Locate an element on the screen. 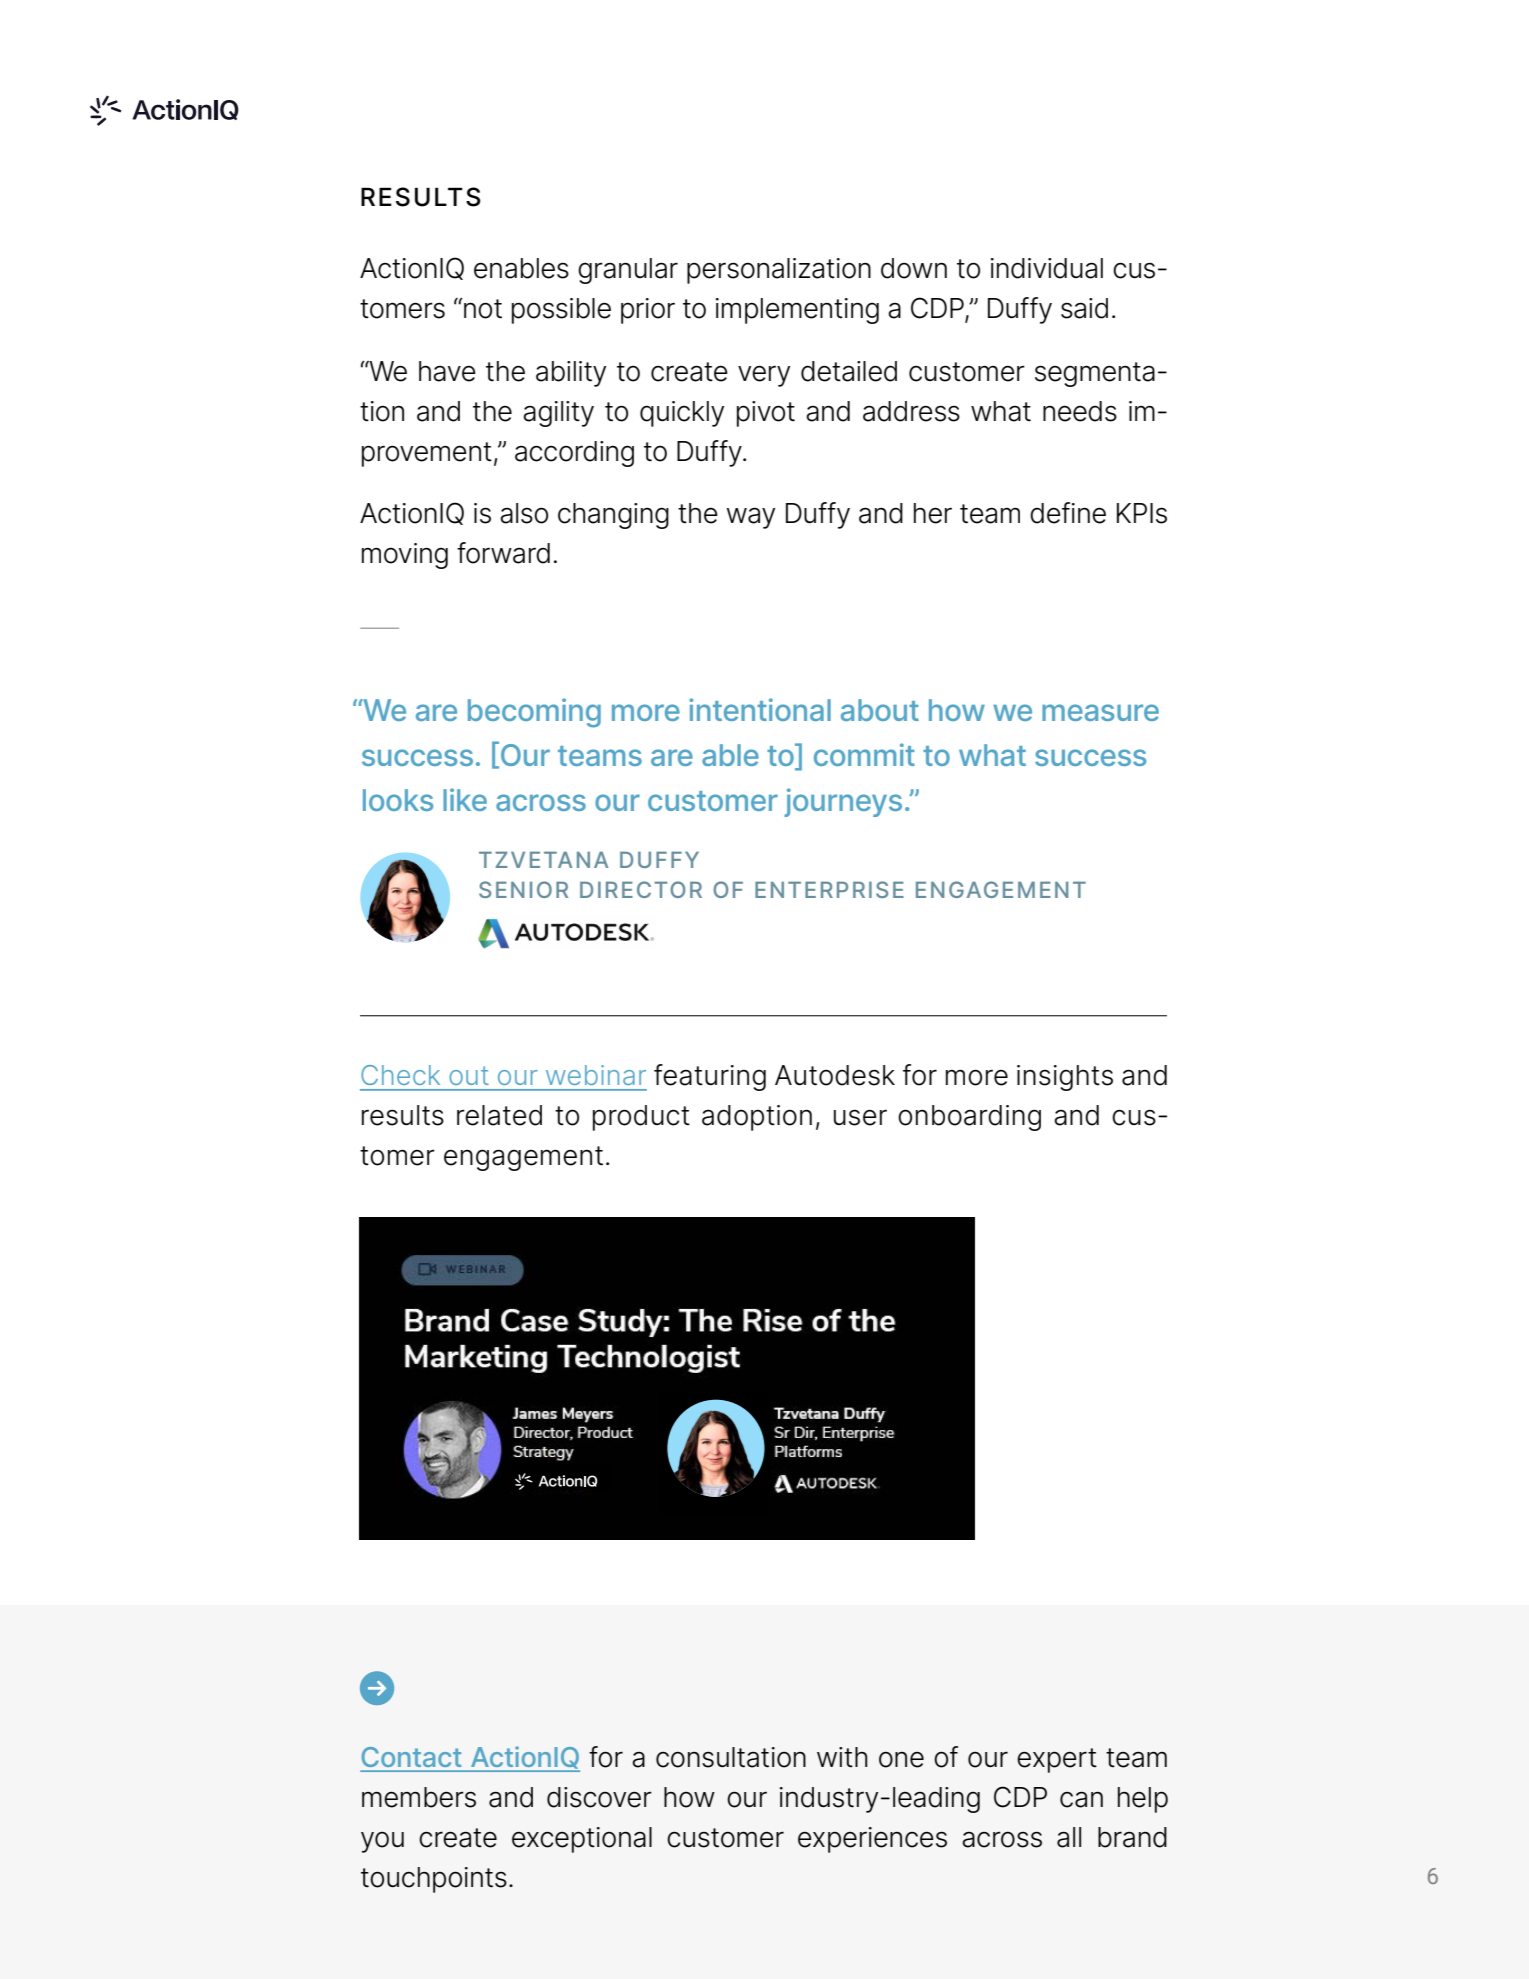  insights is located at coordinates (1065, 1078).
